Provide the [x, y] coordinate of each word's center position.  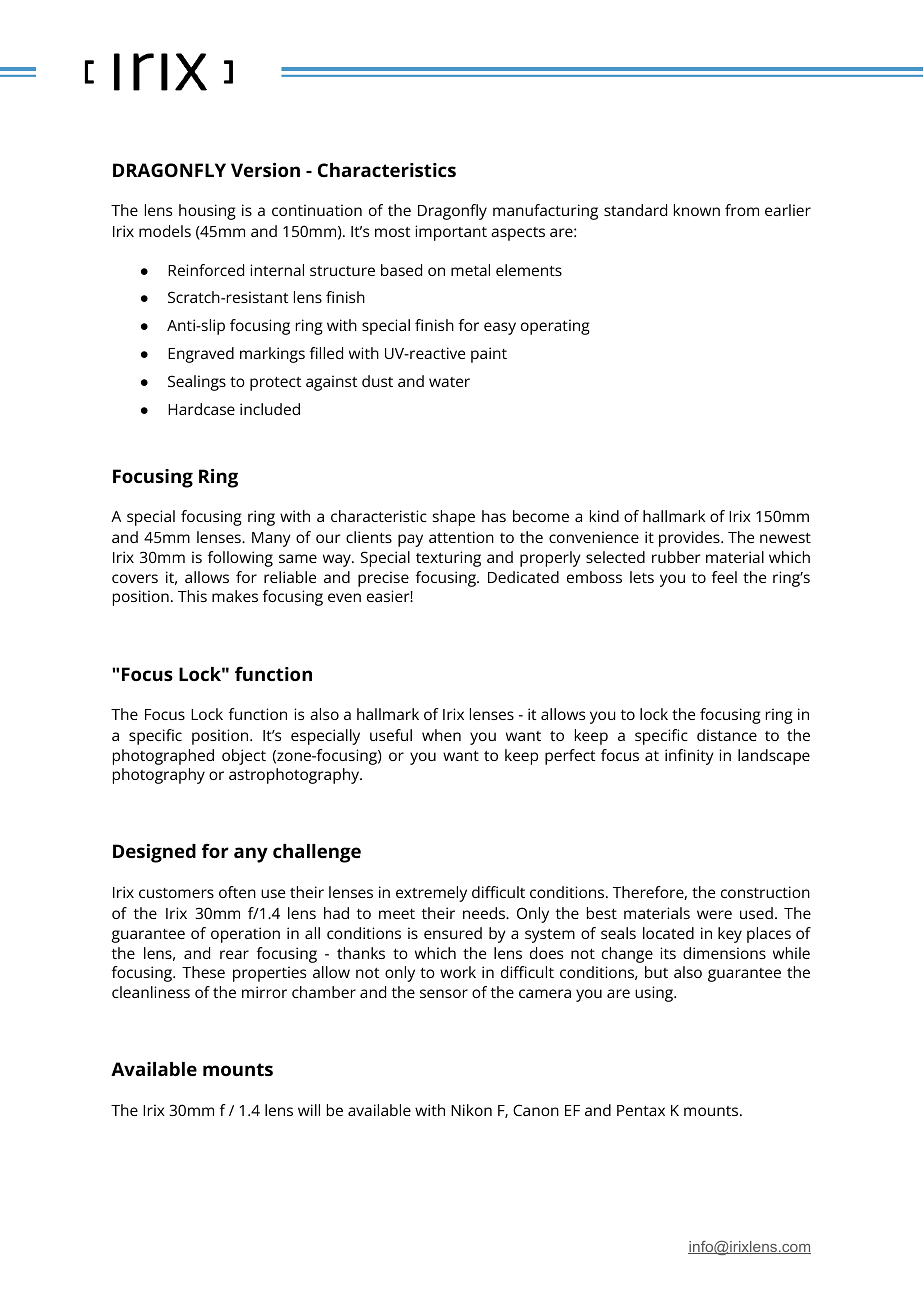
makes [235, 596]
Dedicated [523, 577]
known [697, 210]
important [451, 233]
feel [724, 577]
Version [265, 170]
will [309, 1110]
